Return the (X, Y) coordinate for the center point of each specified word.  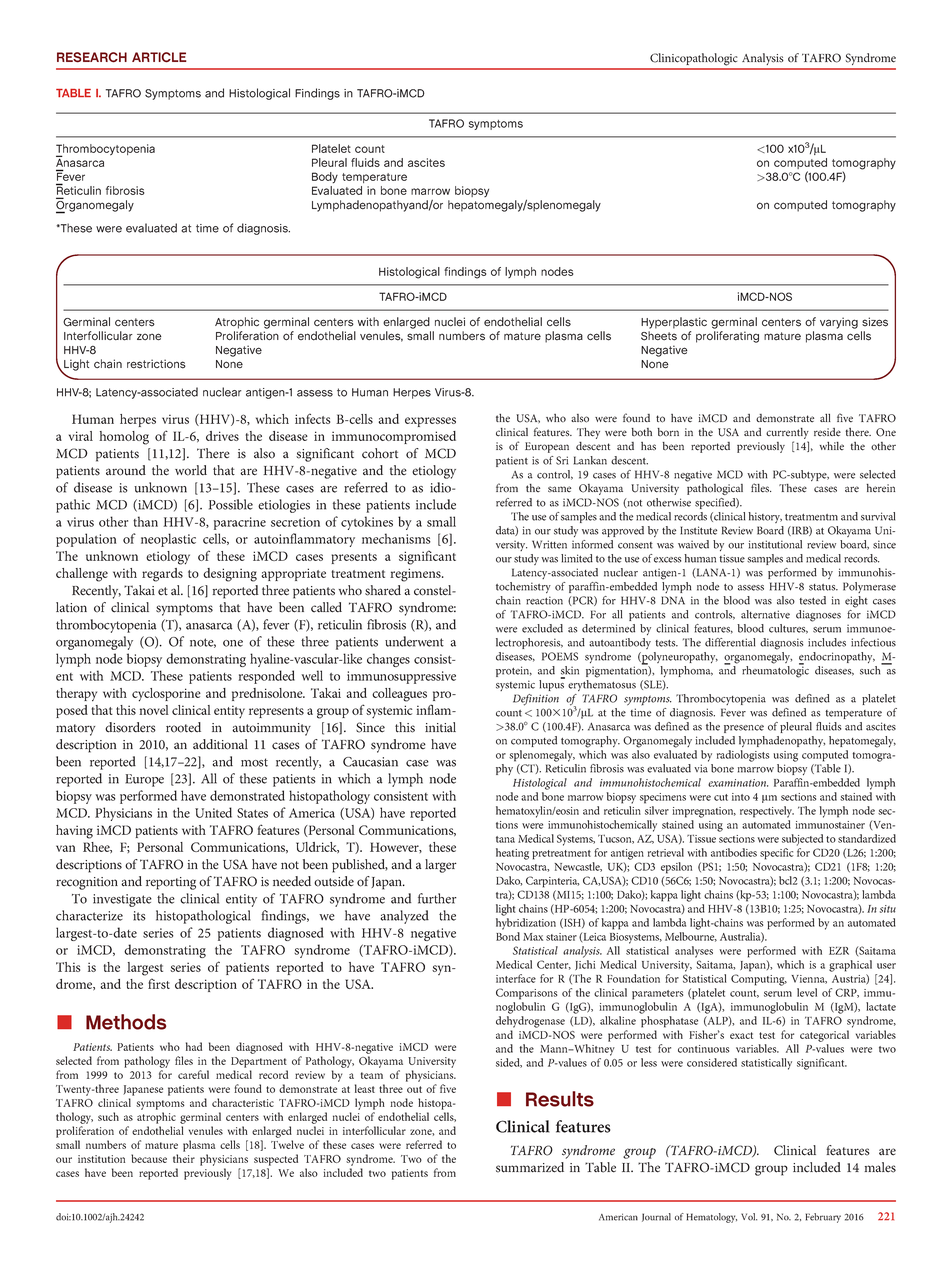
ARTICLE (159, 57)
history (765, 517)
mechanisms (396, 538)
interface (516, 978)
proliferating (727, 337)
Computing (759, 980)
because (149, 1158)
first (159, 983)
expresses (430, 422)
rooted (183, 727)
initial (440, 727)
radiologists (743, 756)
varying (839, 323)
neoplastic (168, 540)
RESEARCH (92, 57)
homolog (124, 438)
